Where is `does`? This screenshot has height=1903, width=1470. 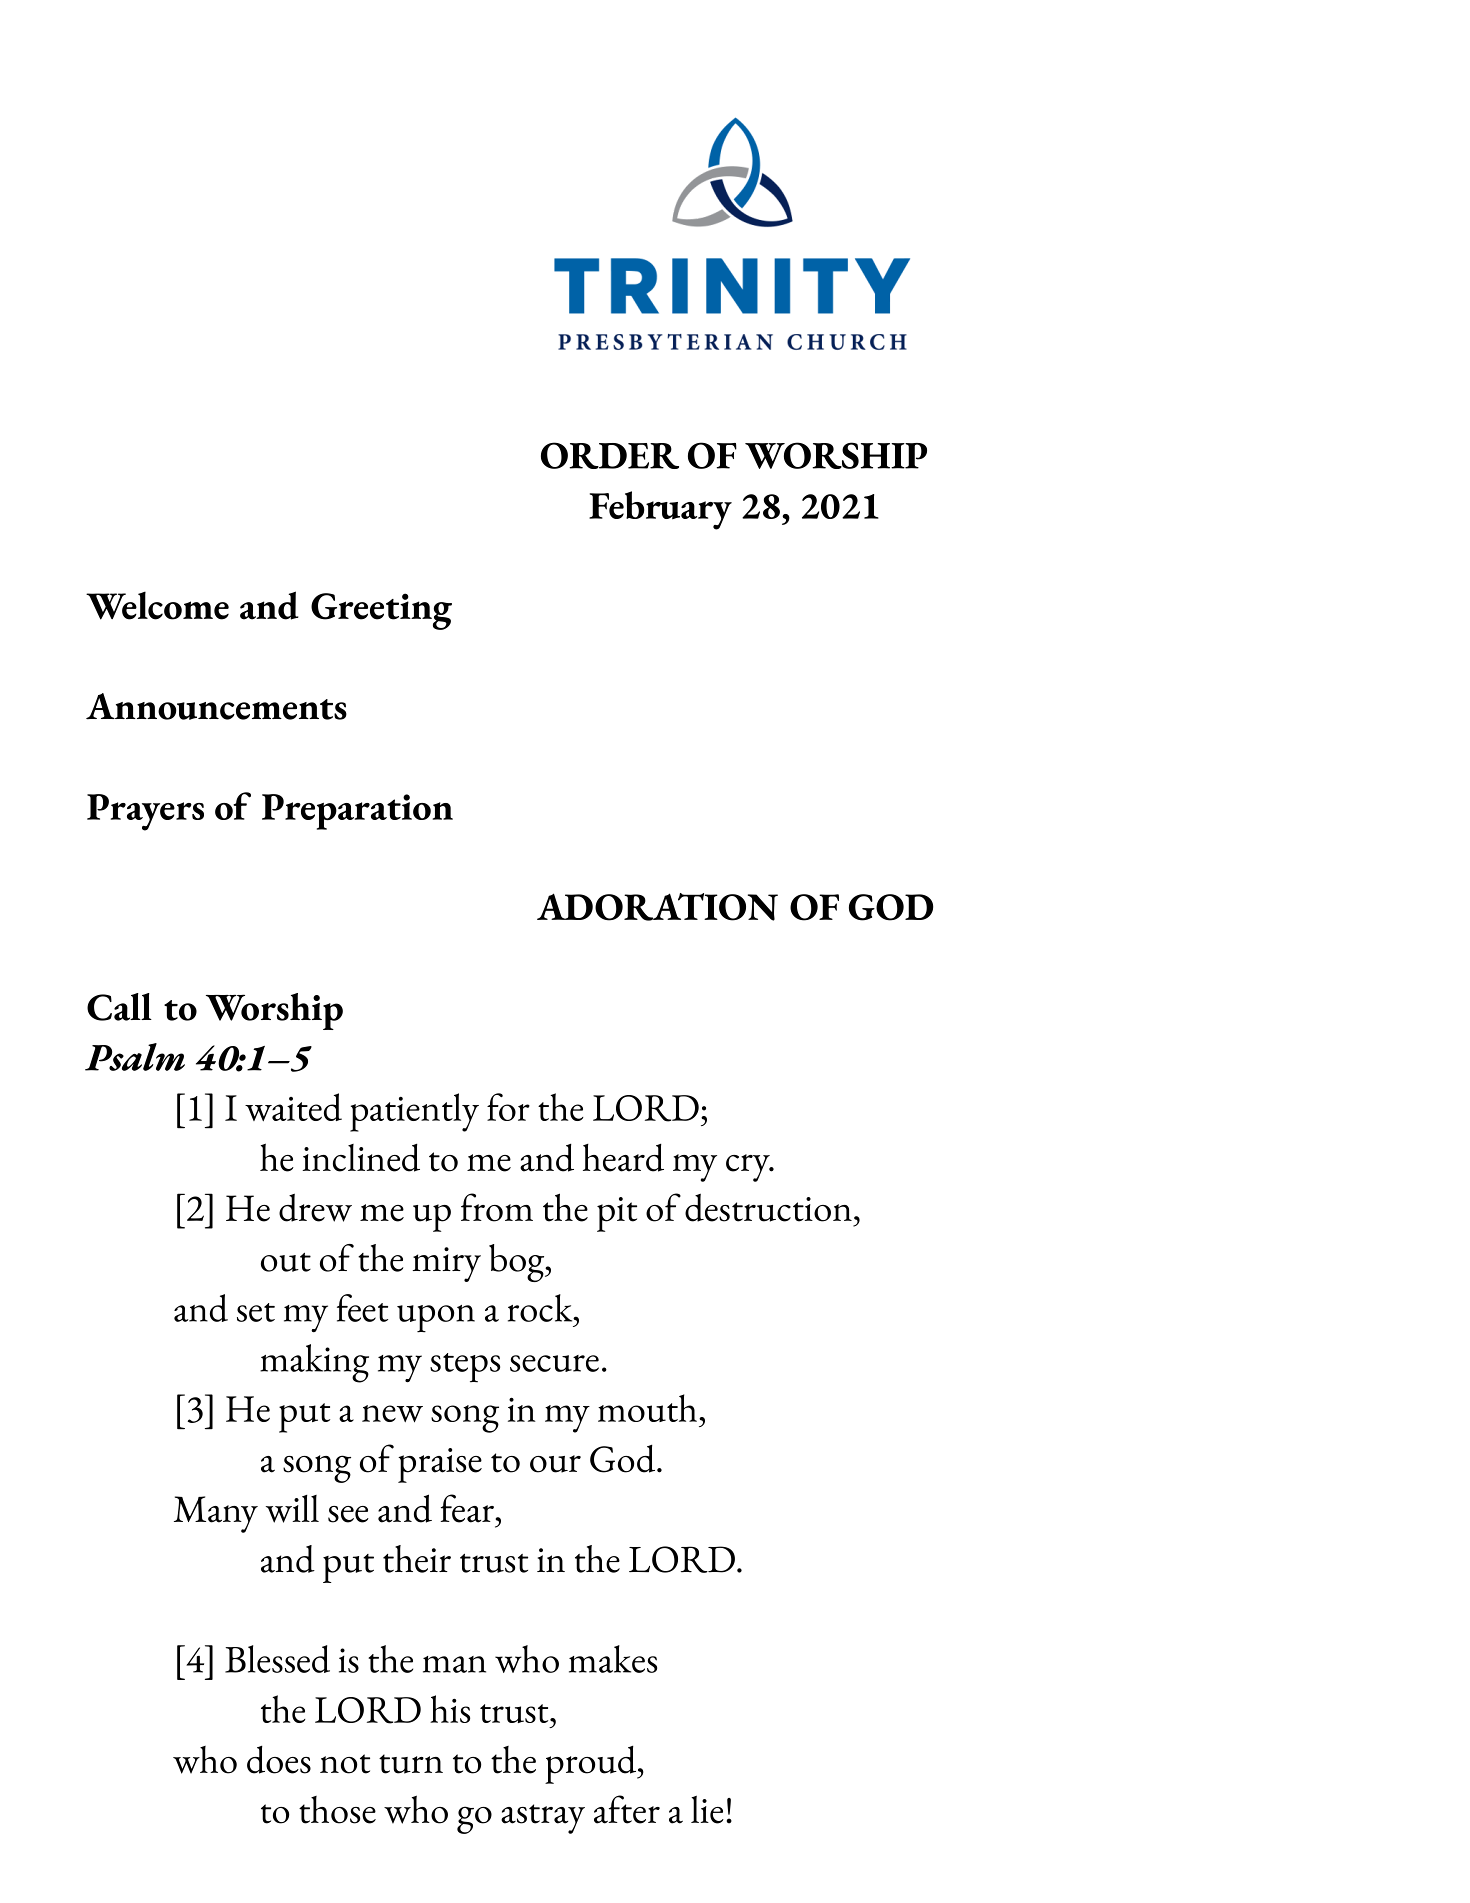 does is located at coordinates (279, 1760).
